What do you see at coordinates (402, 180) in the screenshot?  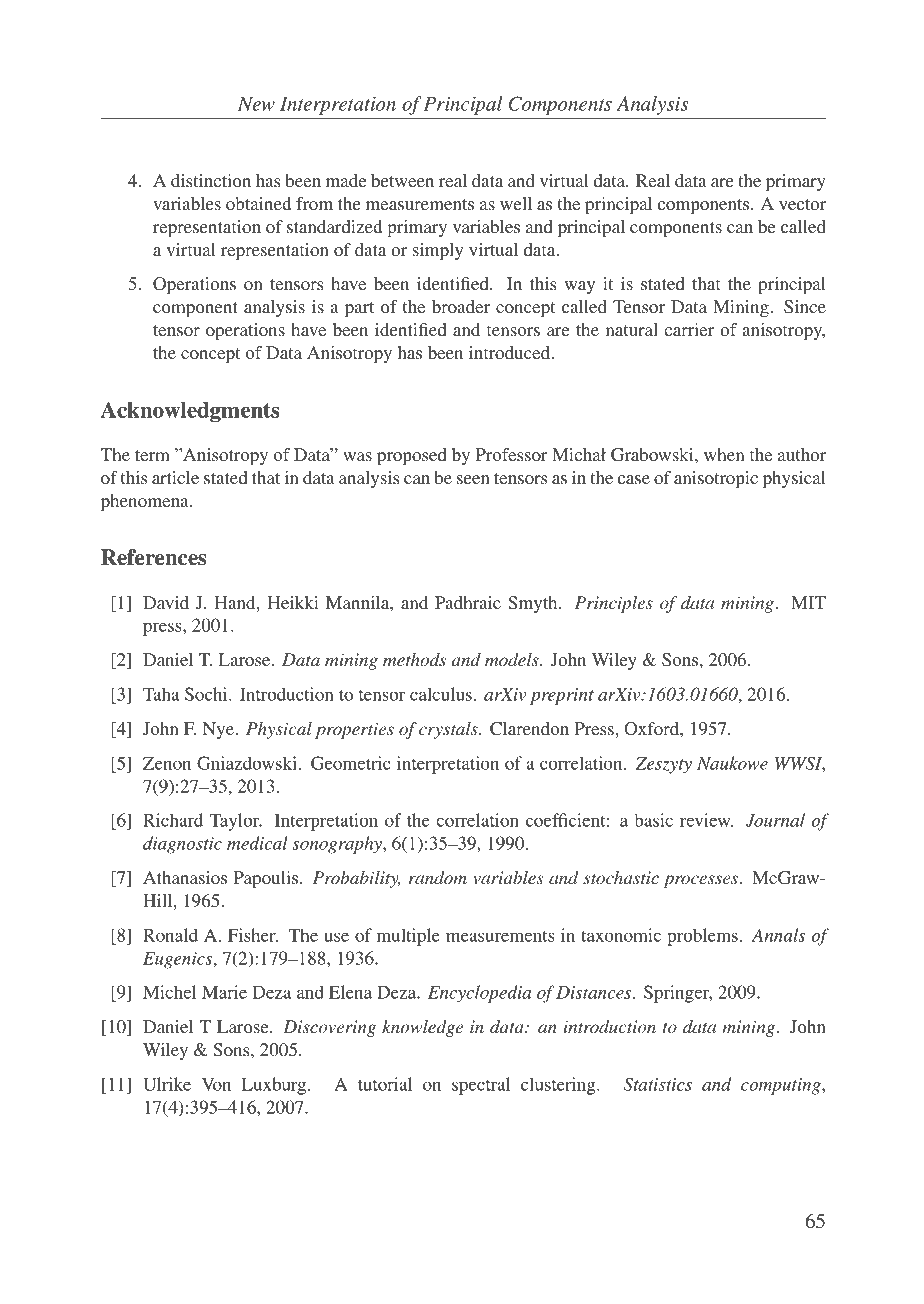 I see `between` at bounding box center [402, 180].
